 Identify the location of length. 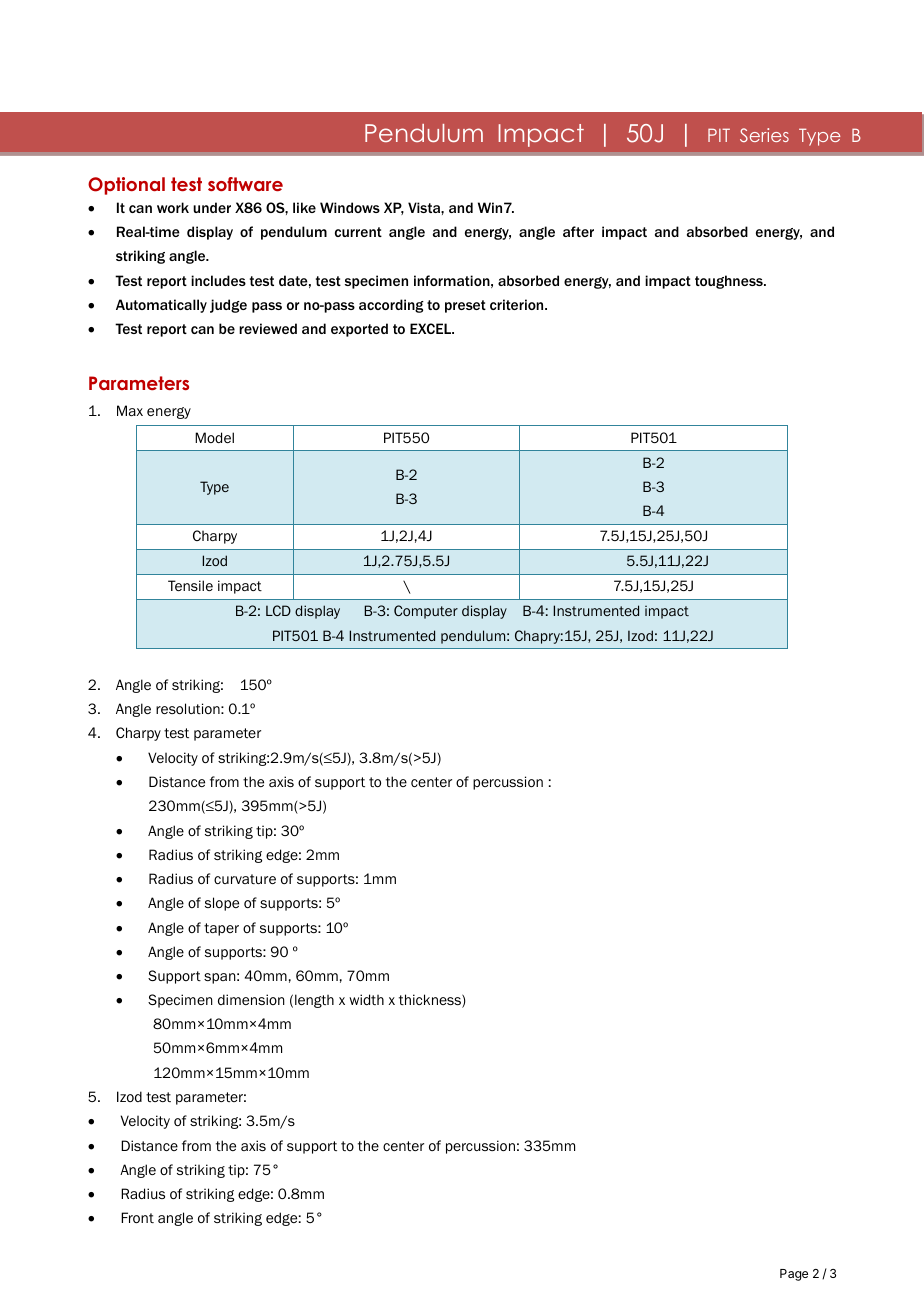
(314, 1001).
